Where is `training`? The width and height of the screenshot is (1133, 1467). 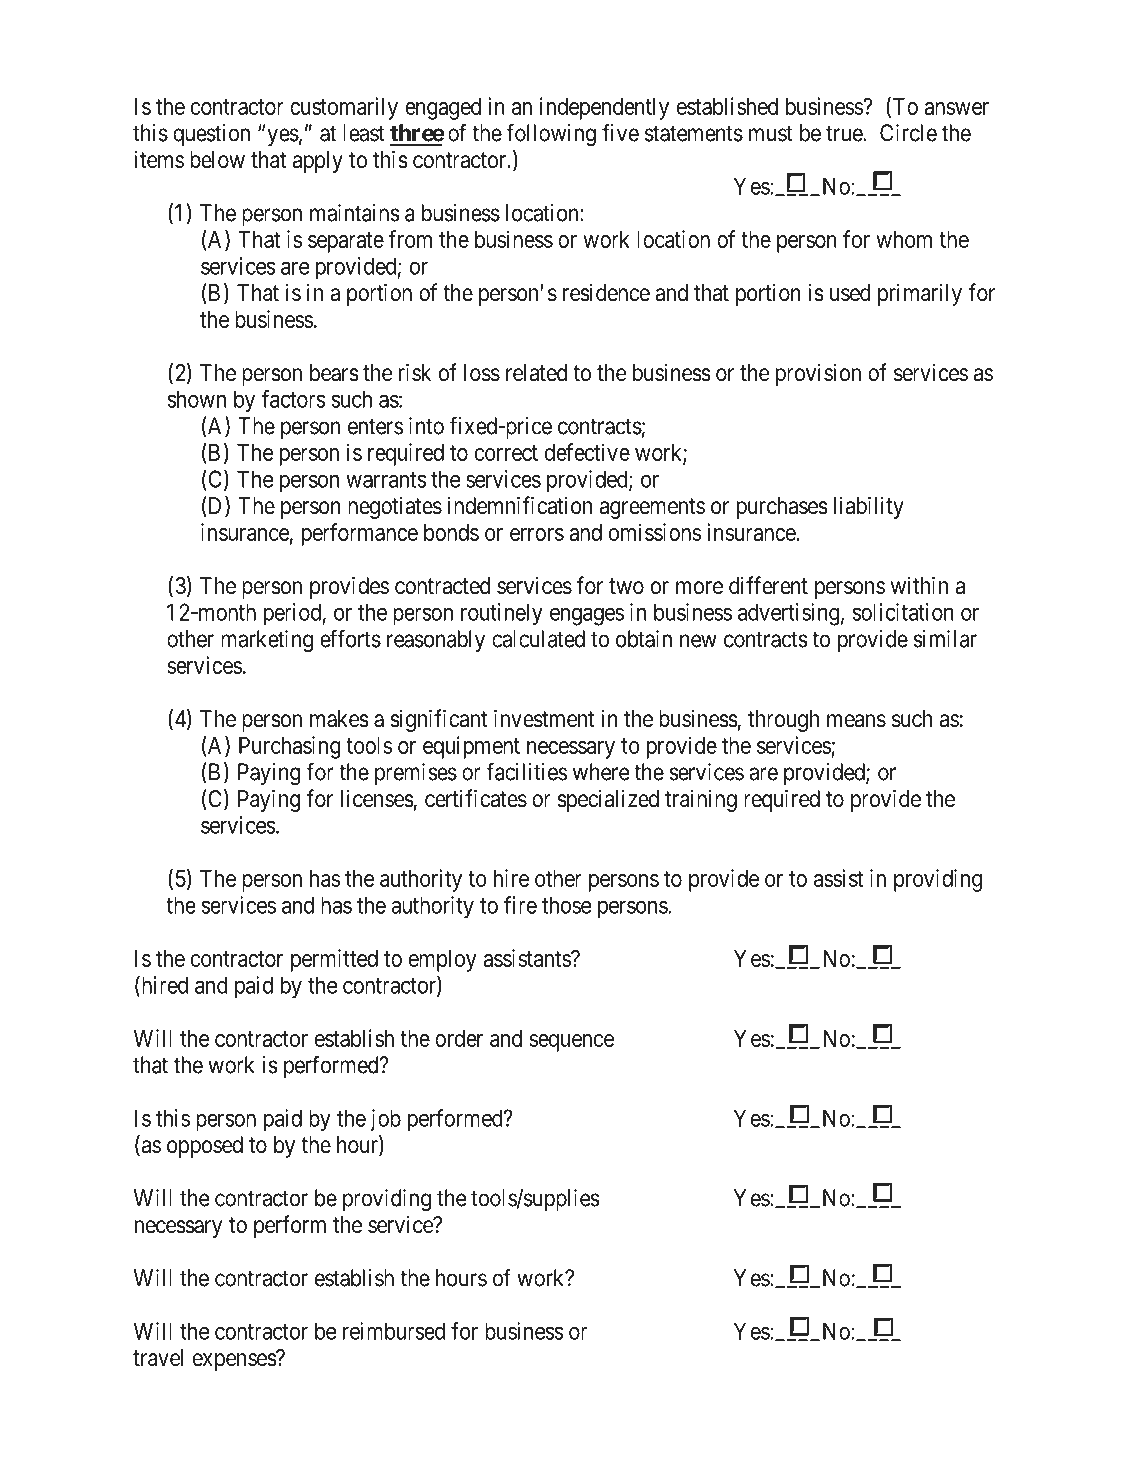
training is located at coordinates (701, 801).
